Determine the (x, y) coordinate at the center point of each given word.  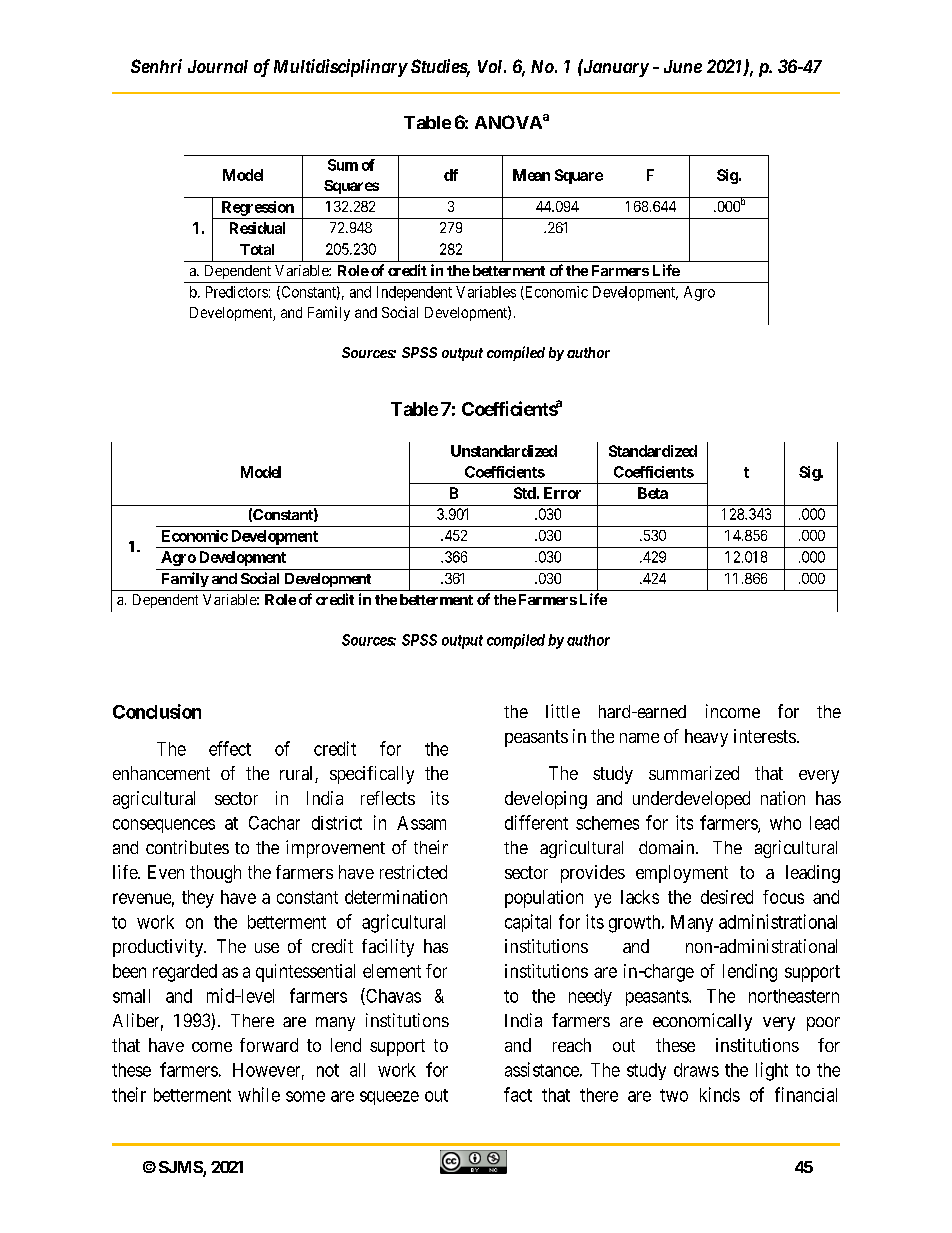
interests (765, 736)
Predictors (237, 292)
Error (562, 493)
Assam (421, 823)
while (259, 1094)
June (683, 66)
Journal (218, 66)
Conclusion (157, 711)
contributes (187, 847)
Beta (653, 493)
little (563, 711)
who (785, 823)
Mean (531, 175)
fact (518, 1094)
